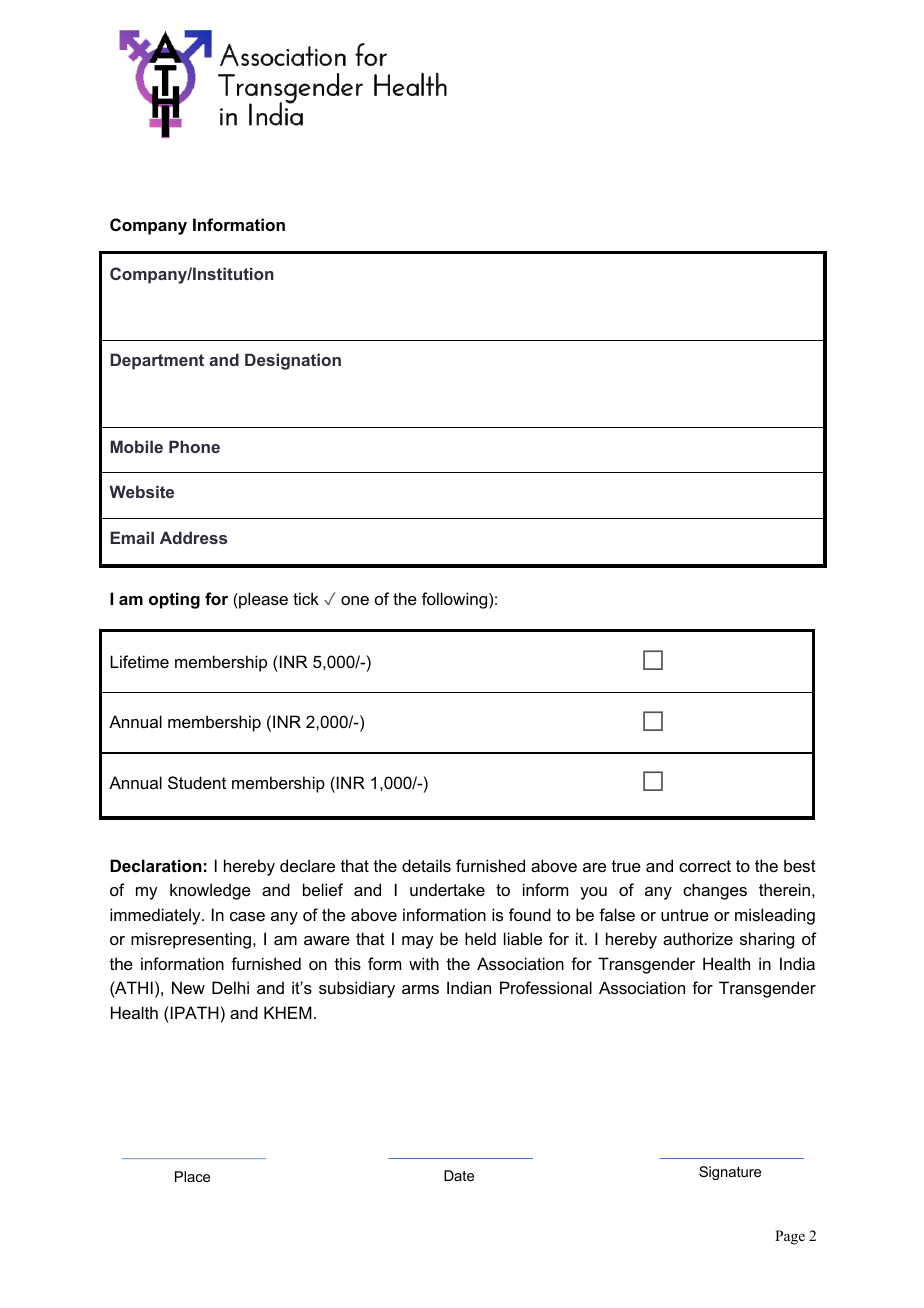  What do you see at coordinates (157, 361) in the screenshot?
I see `Department` at bounding box center [157, 361].
